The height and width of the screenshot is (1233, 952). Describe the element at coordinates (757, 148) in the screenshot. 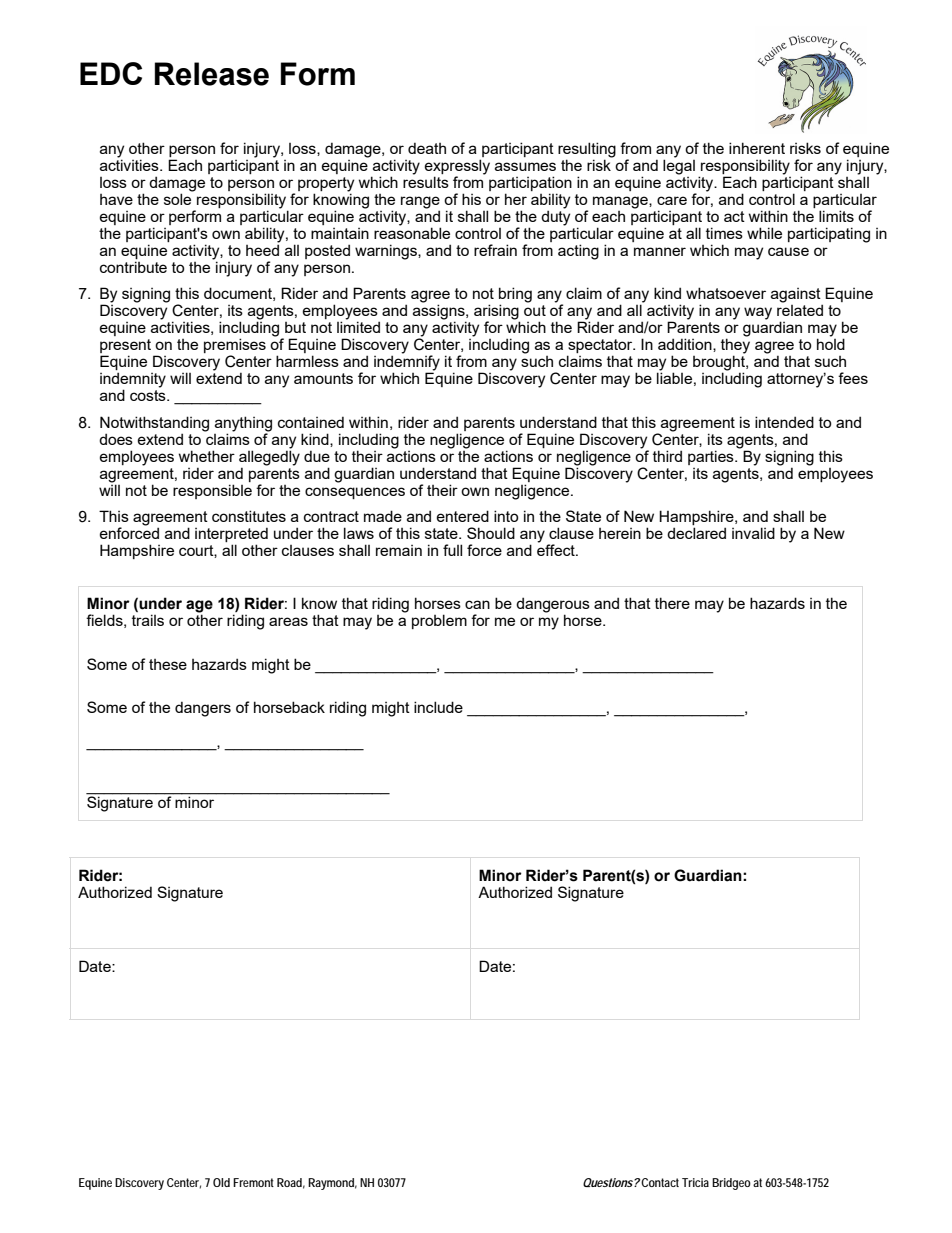

I see `inherent` at that location.
